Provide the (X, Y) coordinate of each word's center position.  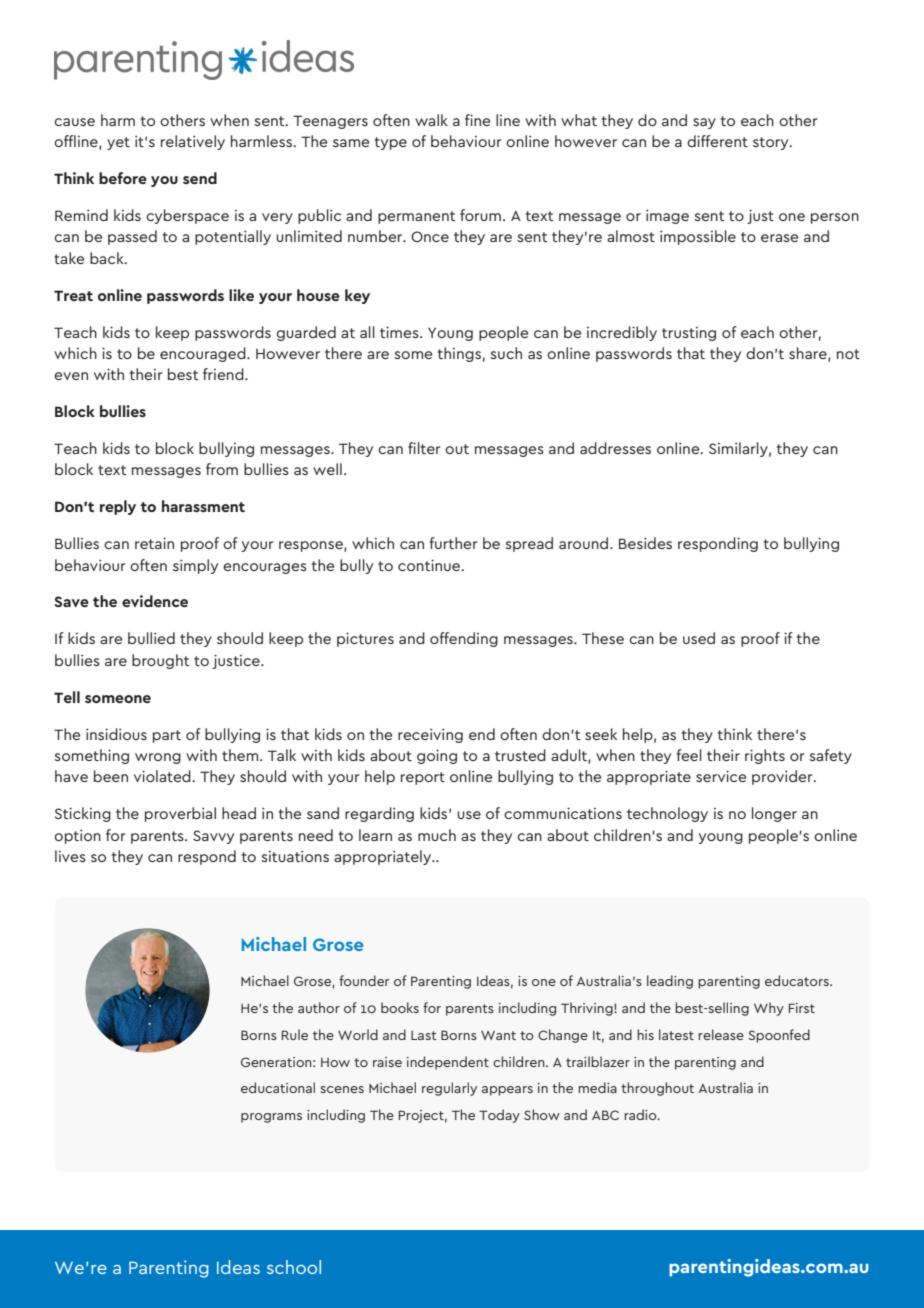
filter (424, 448)
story (772, 143)
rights (765, 756)
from (222, 469)
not (848, 354)
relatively (193, 142)
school (294, 1267)
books (400, 1007)
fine (477, 120)
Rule (295, 1034)
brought (161, 661)
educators (798, 980)
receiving (430, 735)
